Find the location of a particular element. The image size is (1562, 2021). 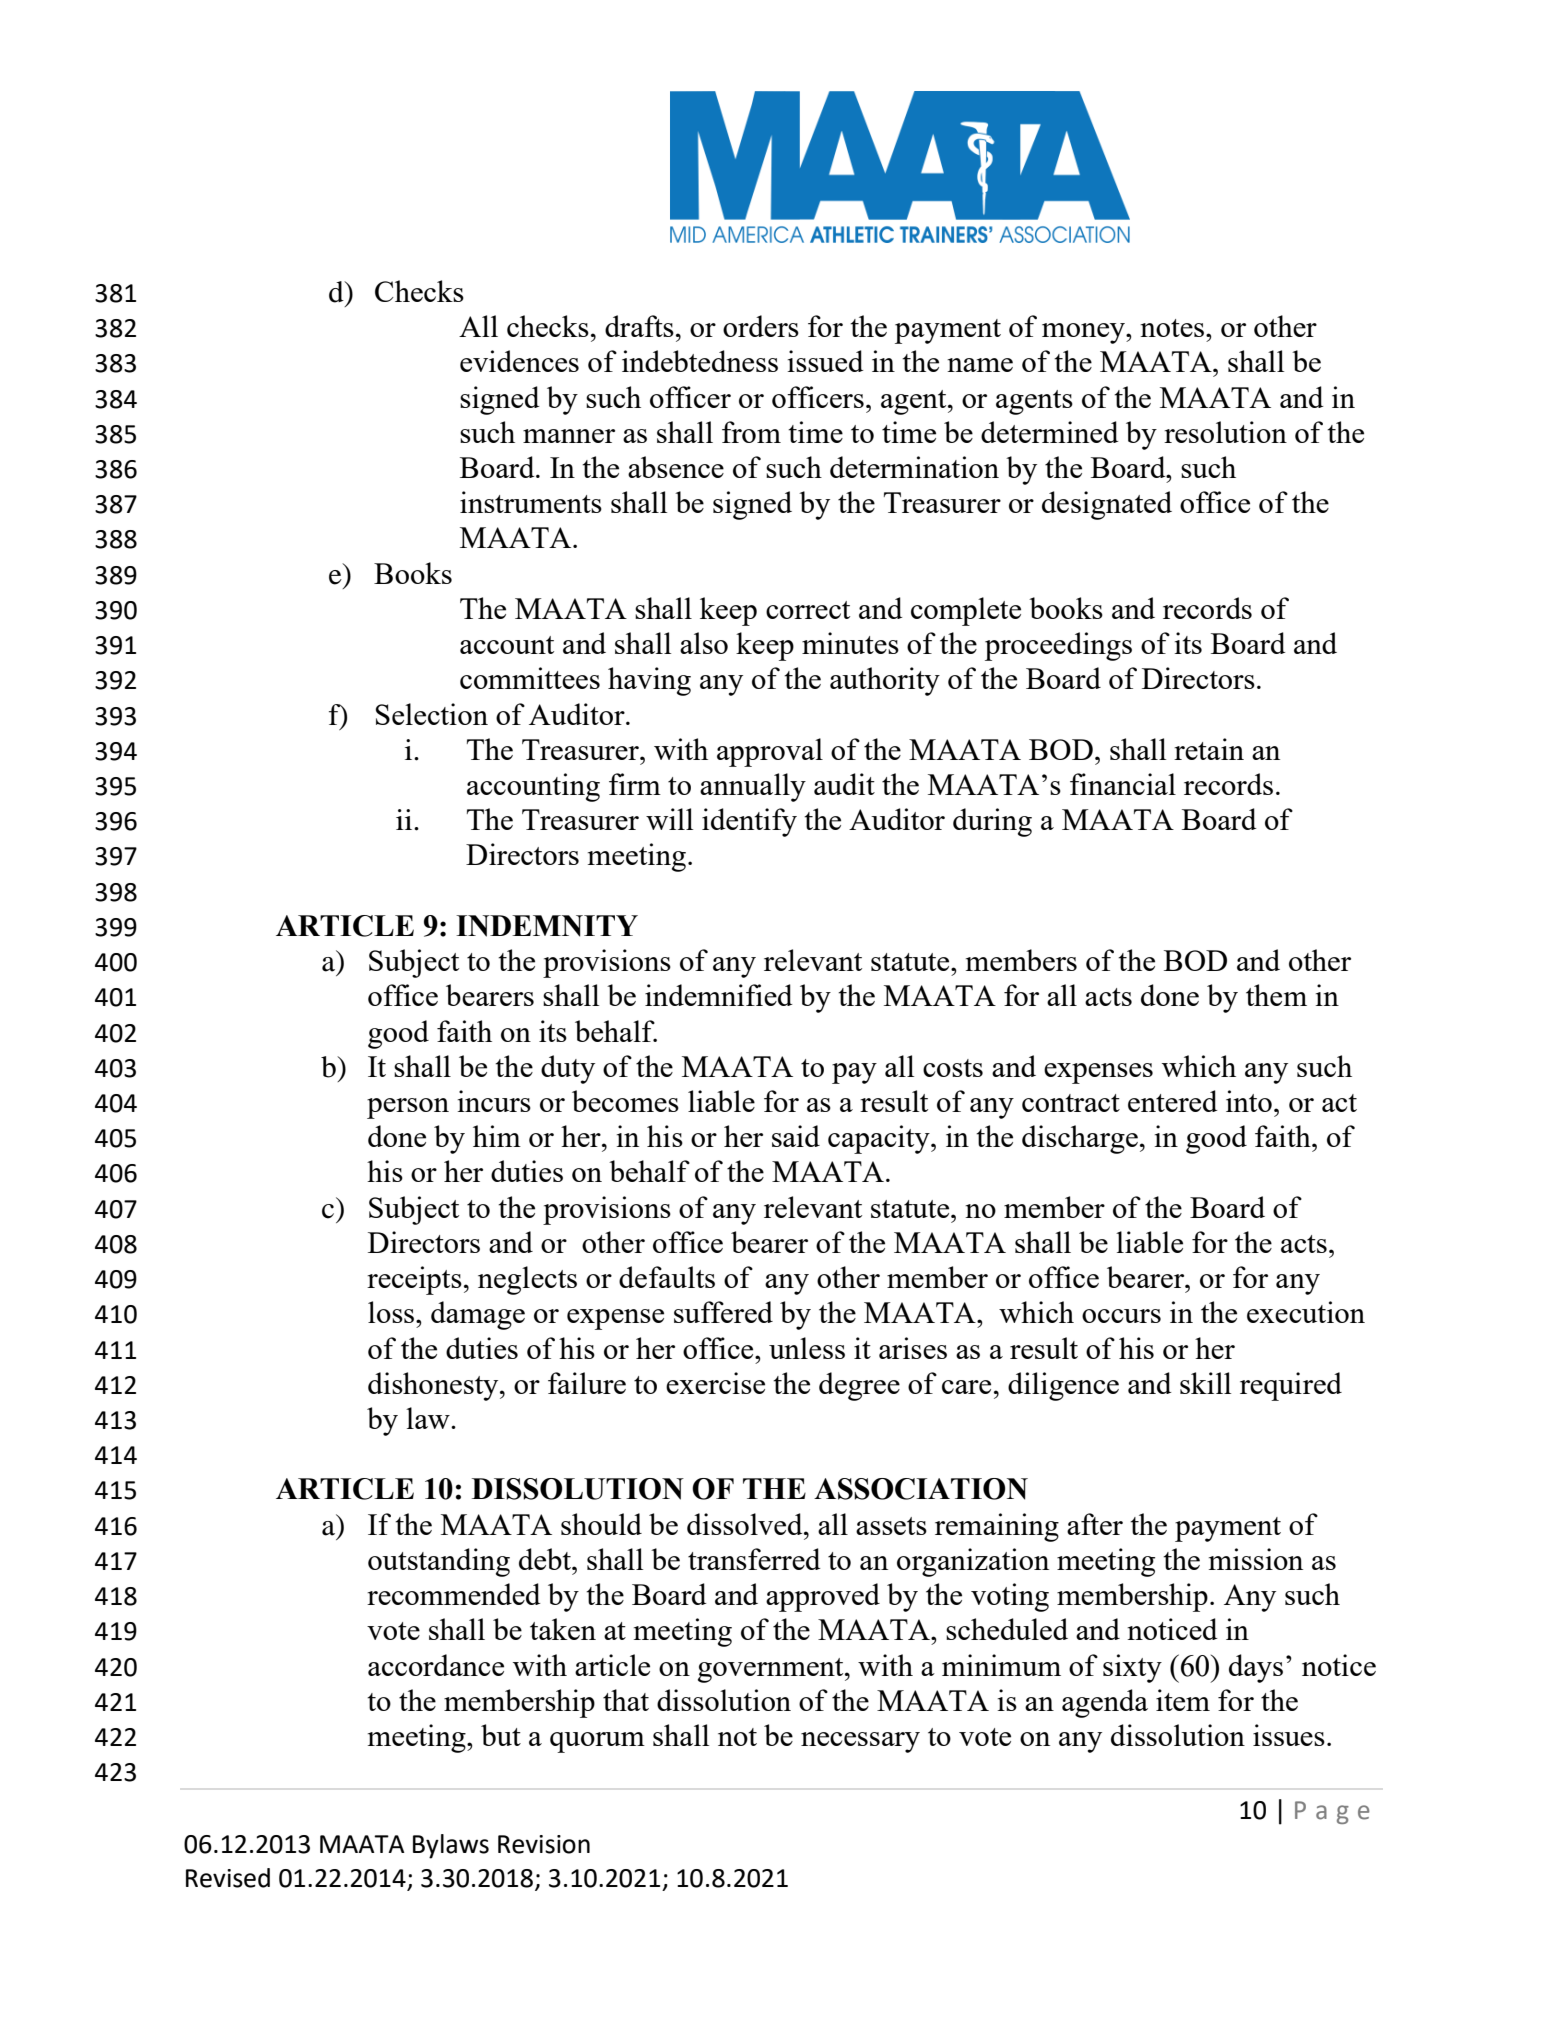

issued is located at coordinates (825, 361).
